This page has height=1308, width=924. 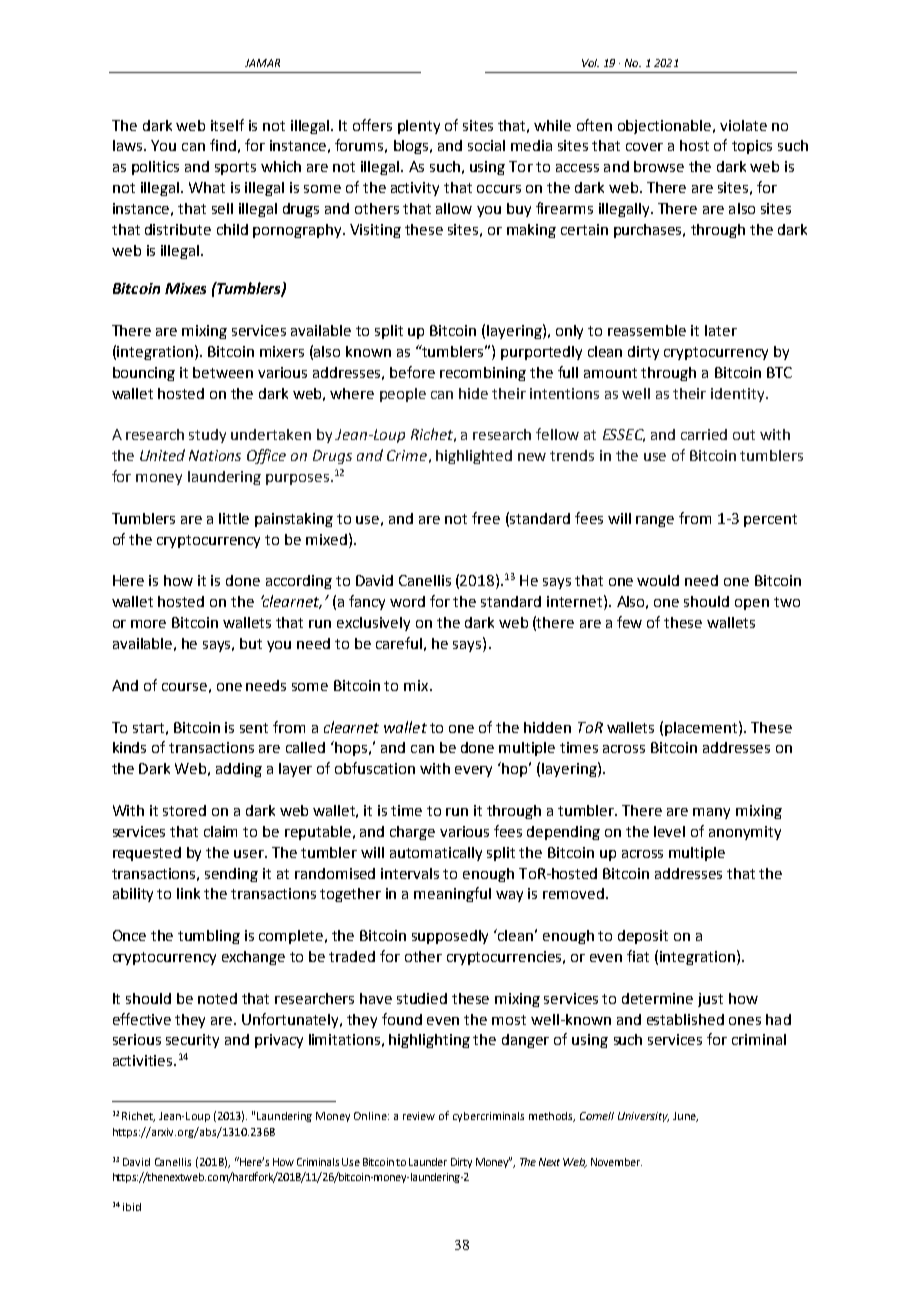 I want to click on plenty, so click(x=419, y=127).
